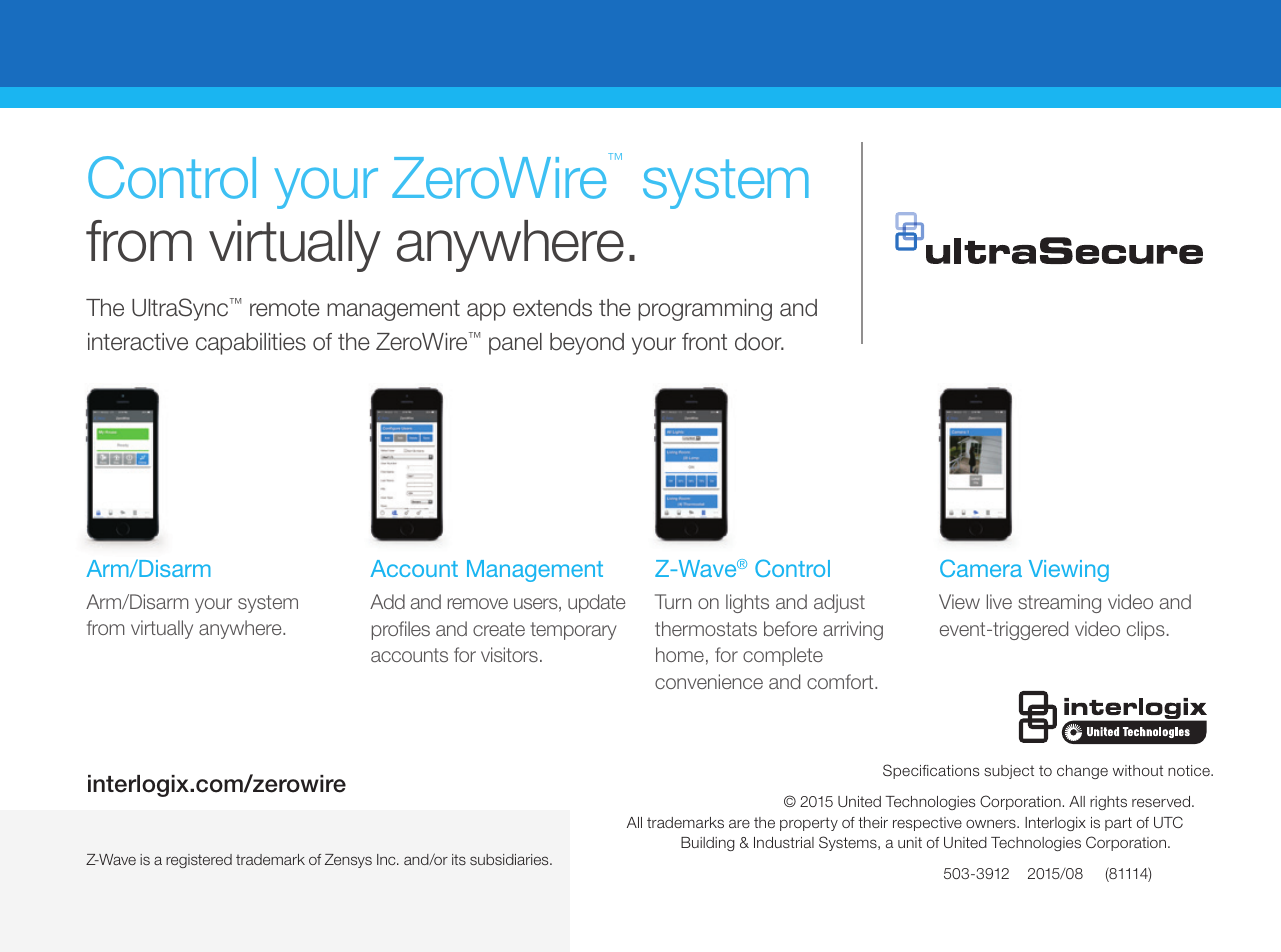  Describe the element at coordinates (387, 601) in the document. I see `Add` at that location.
